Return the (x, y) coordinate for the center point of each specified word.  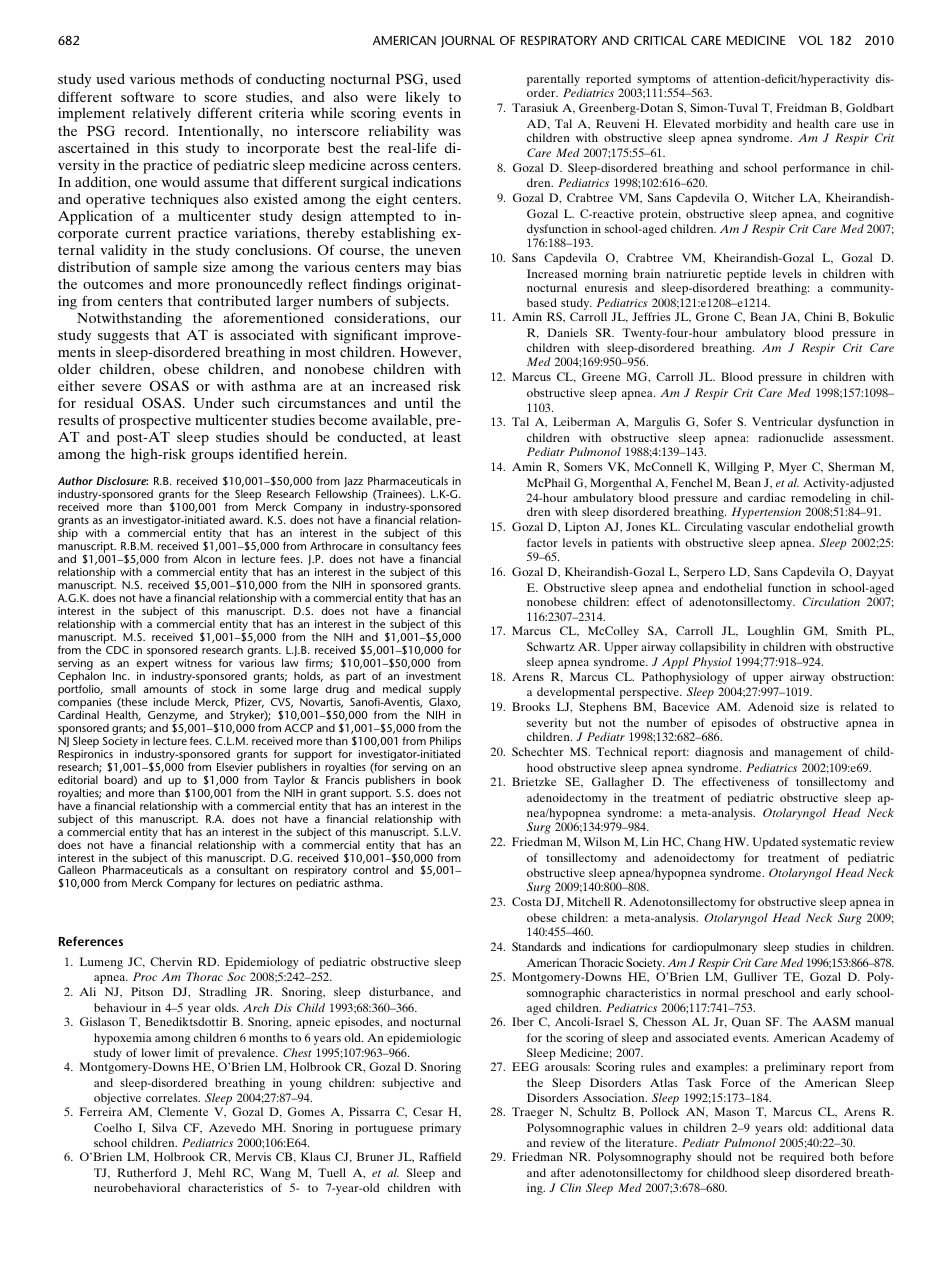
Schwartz (551, 646)
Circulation (831, 601)
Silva (164, 1127)
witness (193, 663)
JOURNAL (468, 42)
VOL (811, 40)
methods (207, 78)
